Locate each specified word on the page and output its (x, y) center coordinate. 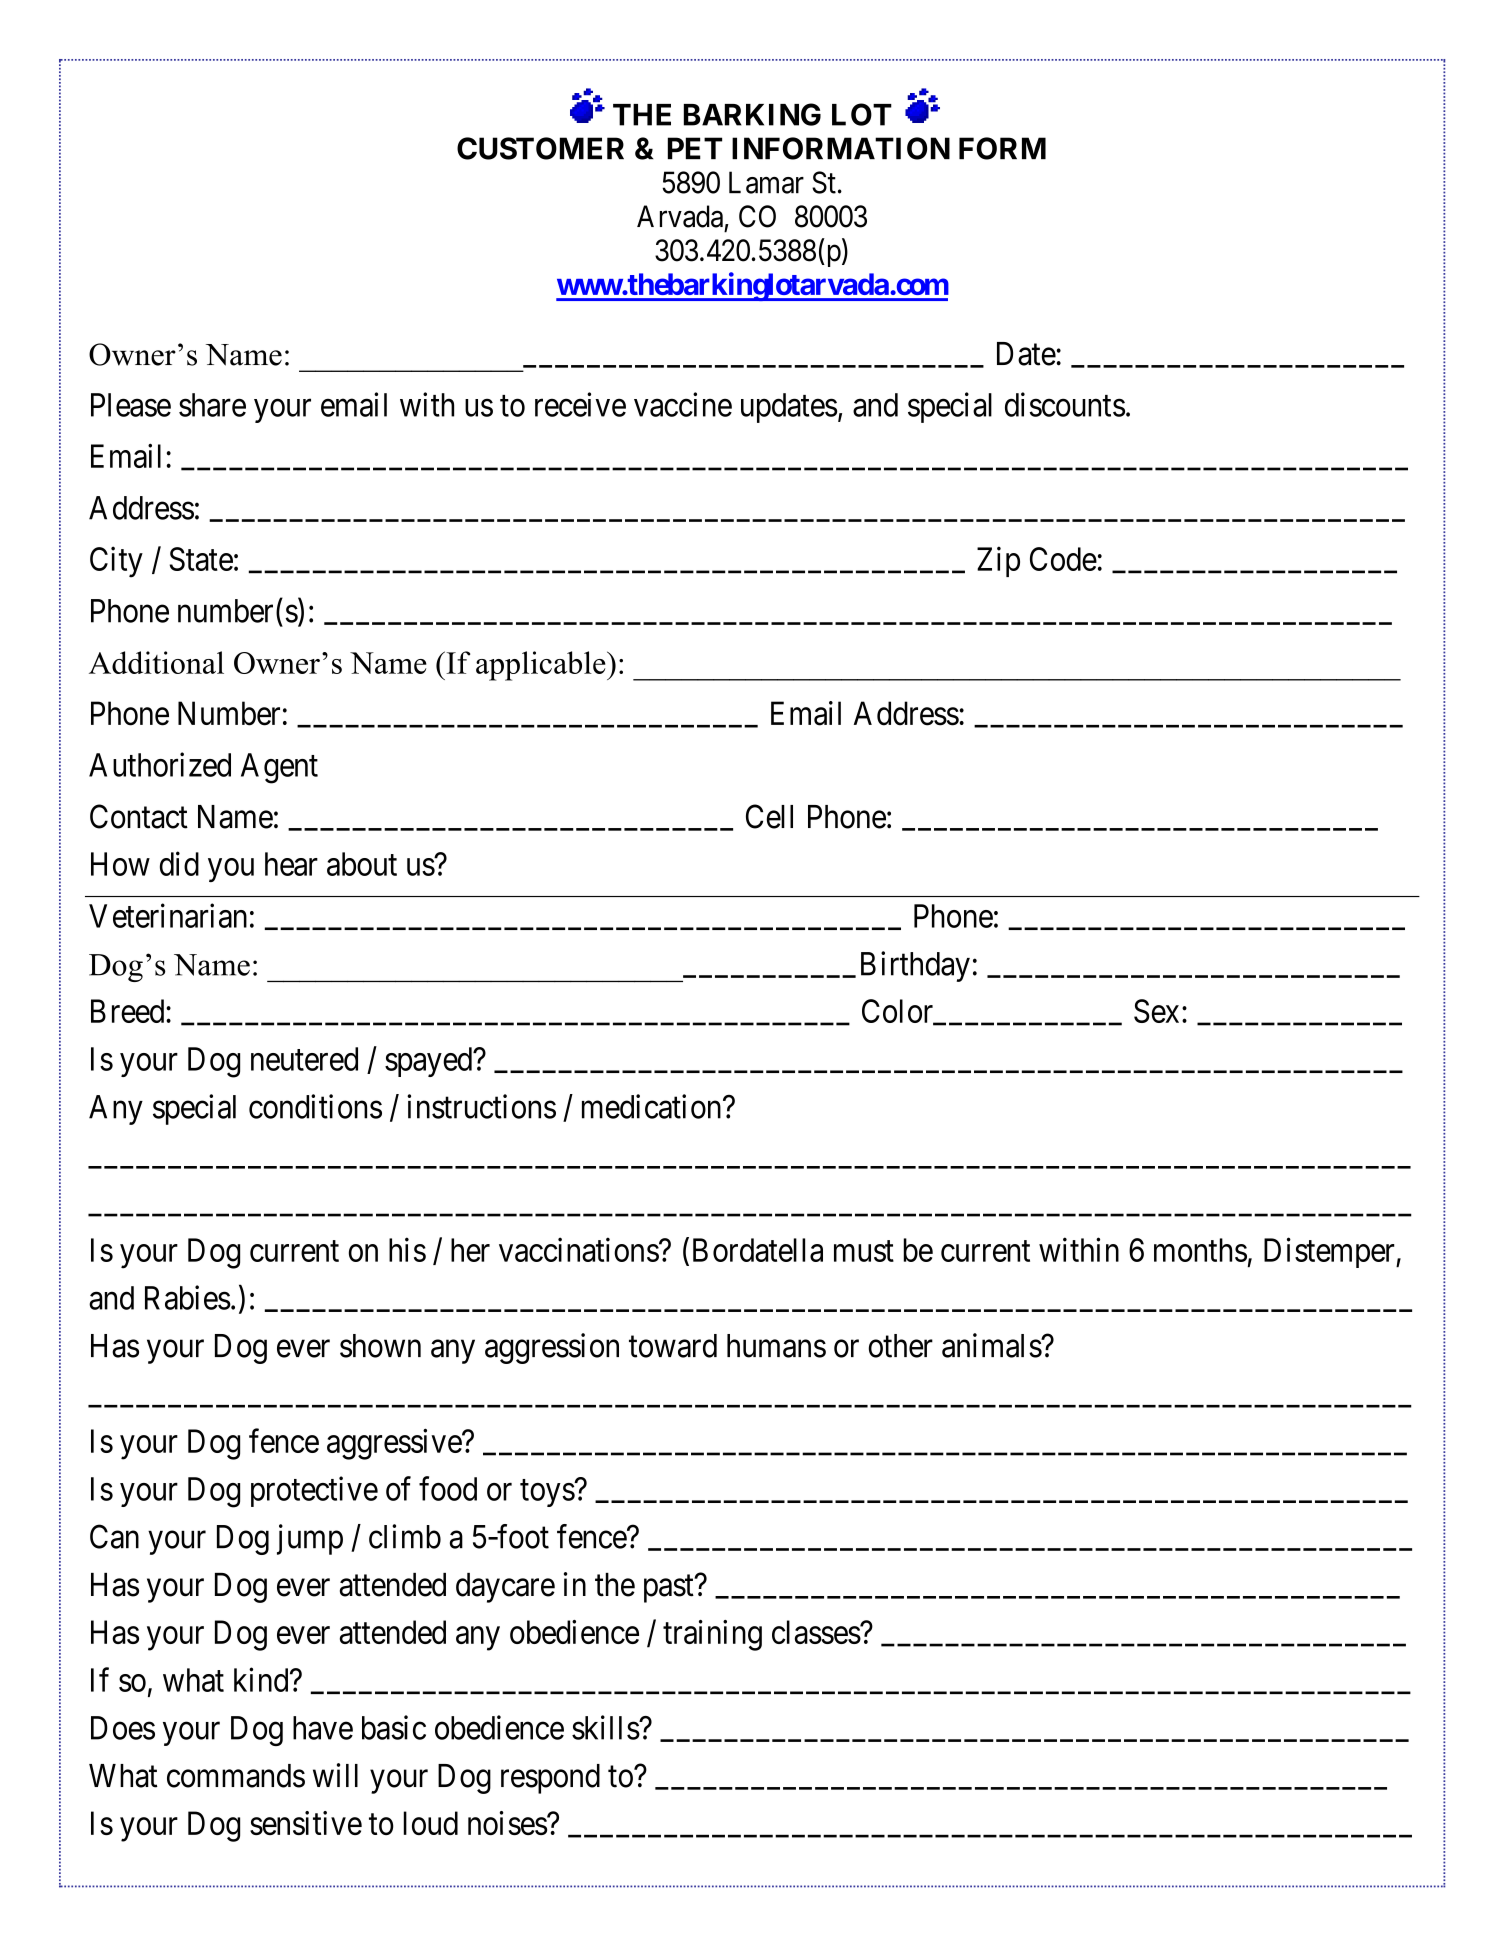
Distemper (1330, 1252)
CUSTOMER (540, 148)
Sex (1156, 1011)
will (335, 1775)
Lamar (766, 182)
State (201, 559)
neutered (304, 1059)
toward (673, 1346)
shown (380, 1346)
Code (1063, 559)
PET (695, 148)
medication (653, 1106)
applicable (542, 666)
